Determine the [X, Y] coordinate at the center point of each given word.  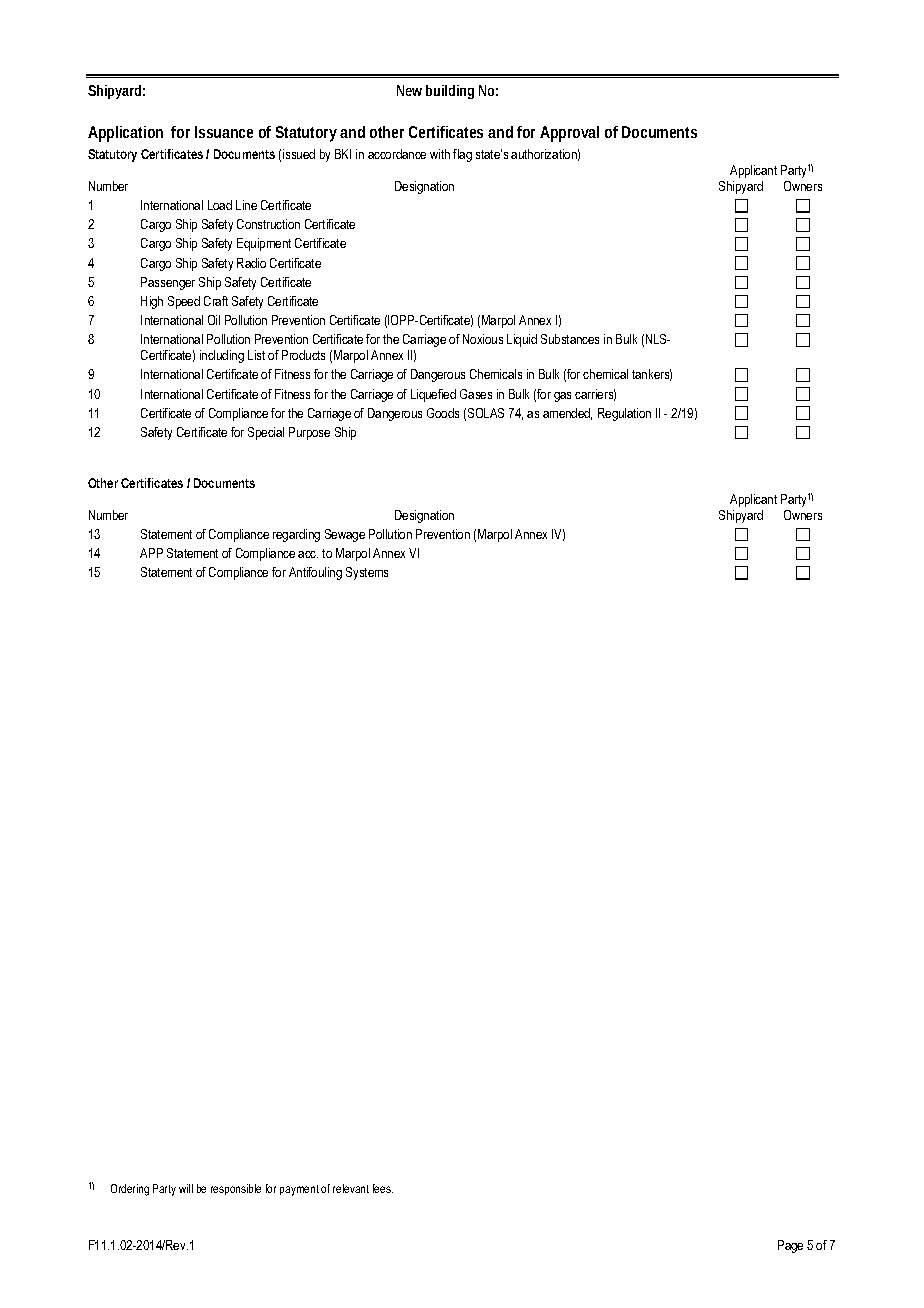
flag [462, 155]
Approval [569, 134]
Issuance [224, 132]
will [186, 1188]
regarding [296, 535]
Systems [367, 573]
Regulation [624, 414]
